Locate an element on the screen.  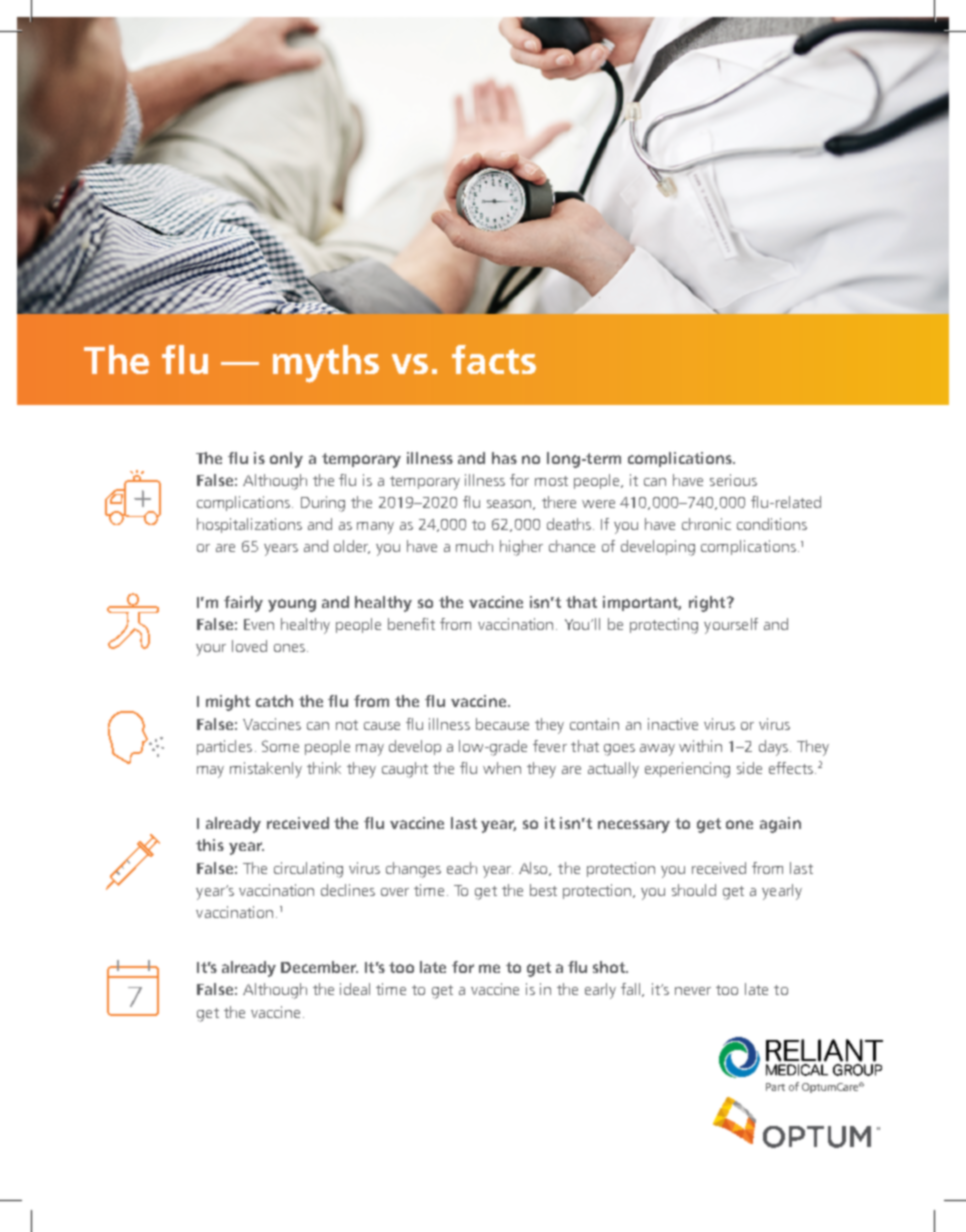
benefit is located at coordinates (411, 624).
